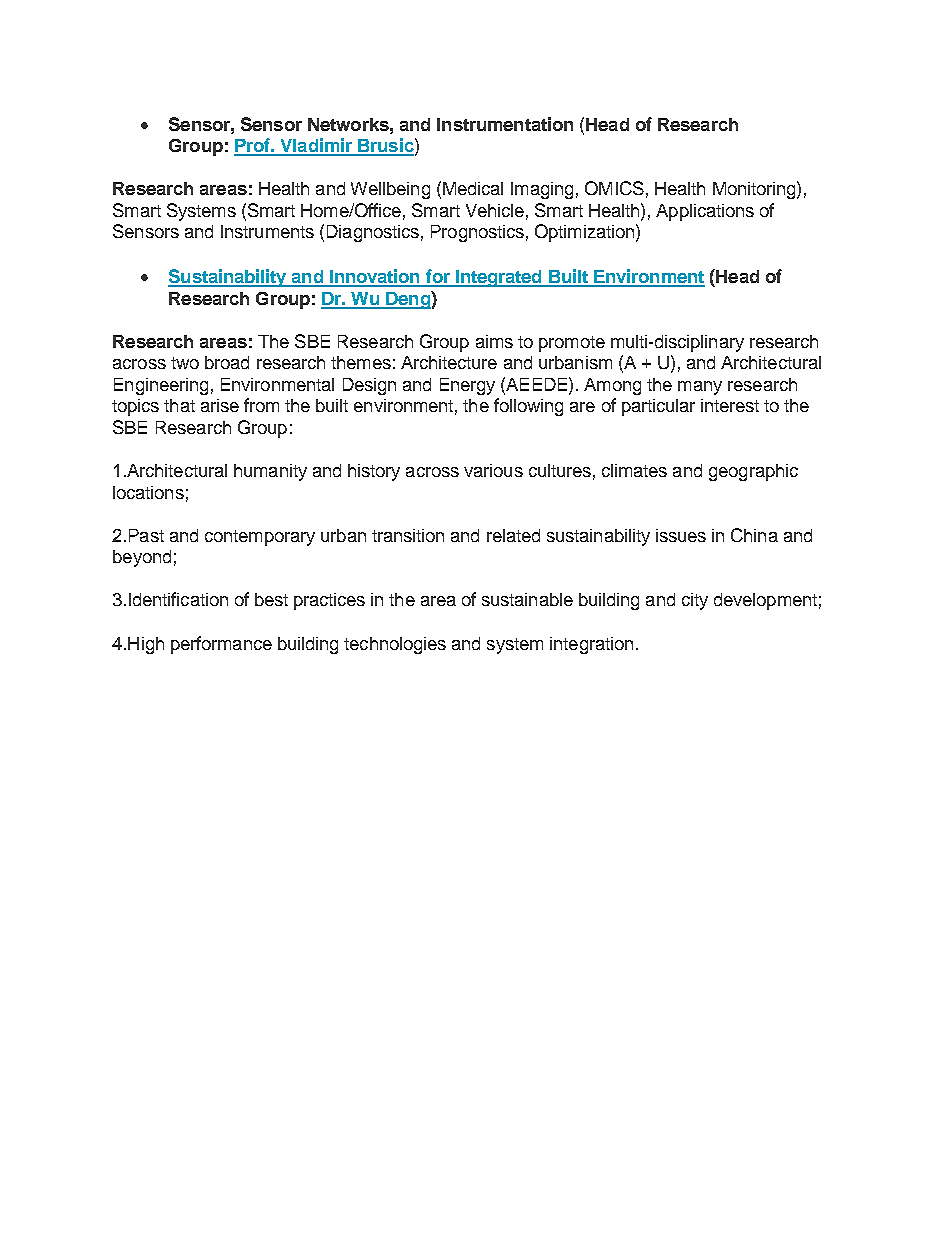 This page has width=952, height=1233. Describe the element at coordinates (700, 388) in the page. I see `many` at that location.
